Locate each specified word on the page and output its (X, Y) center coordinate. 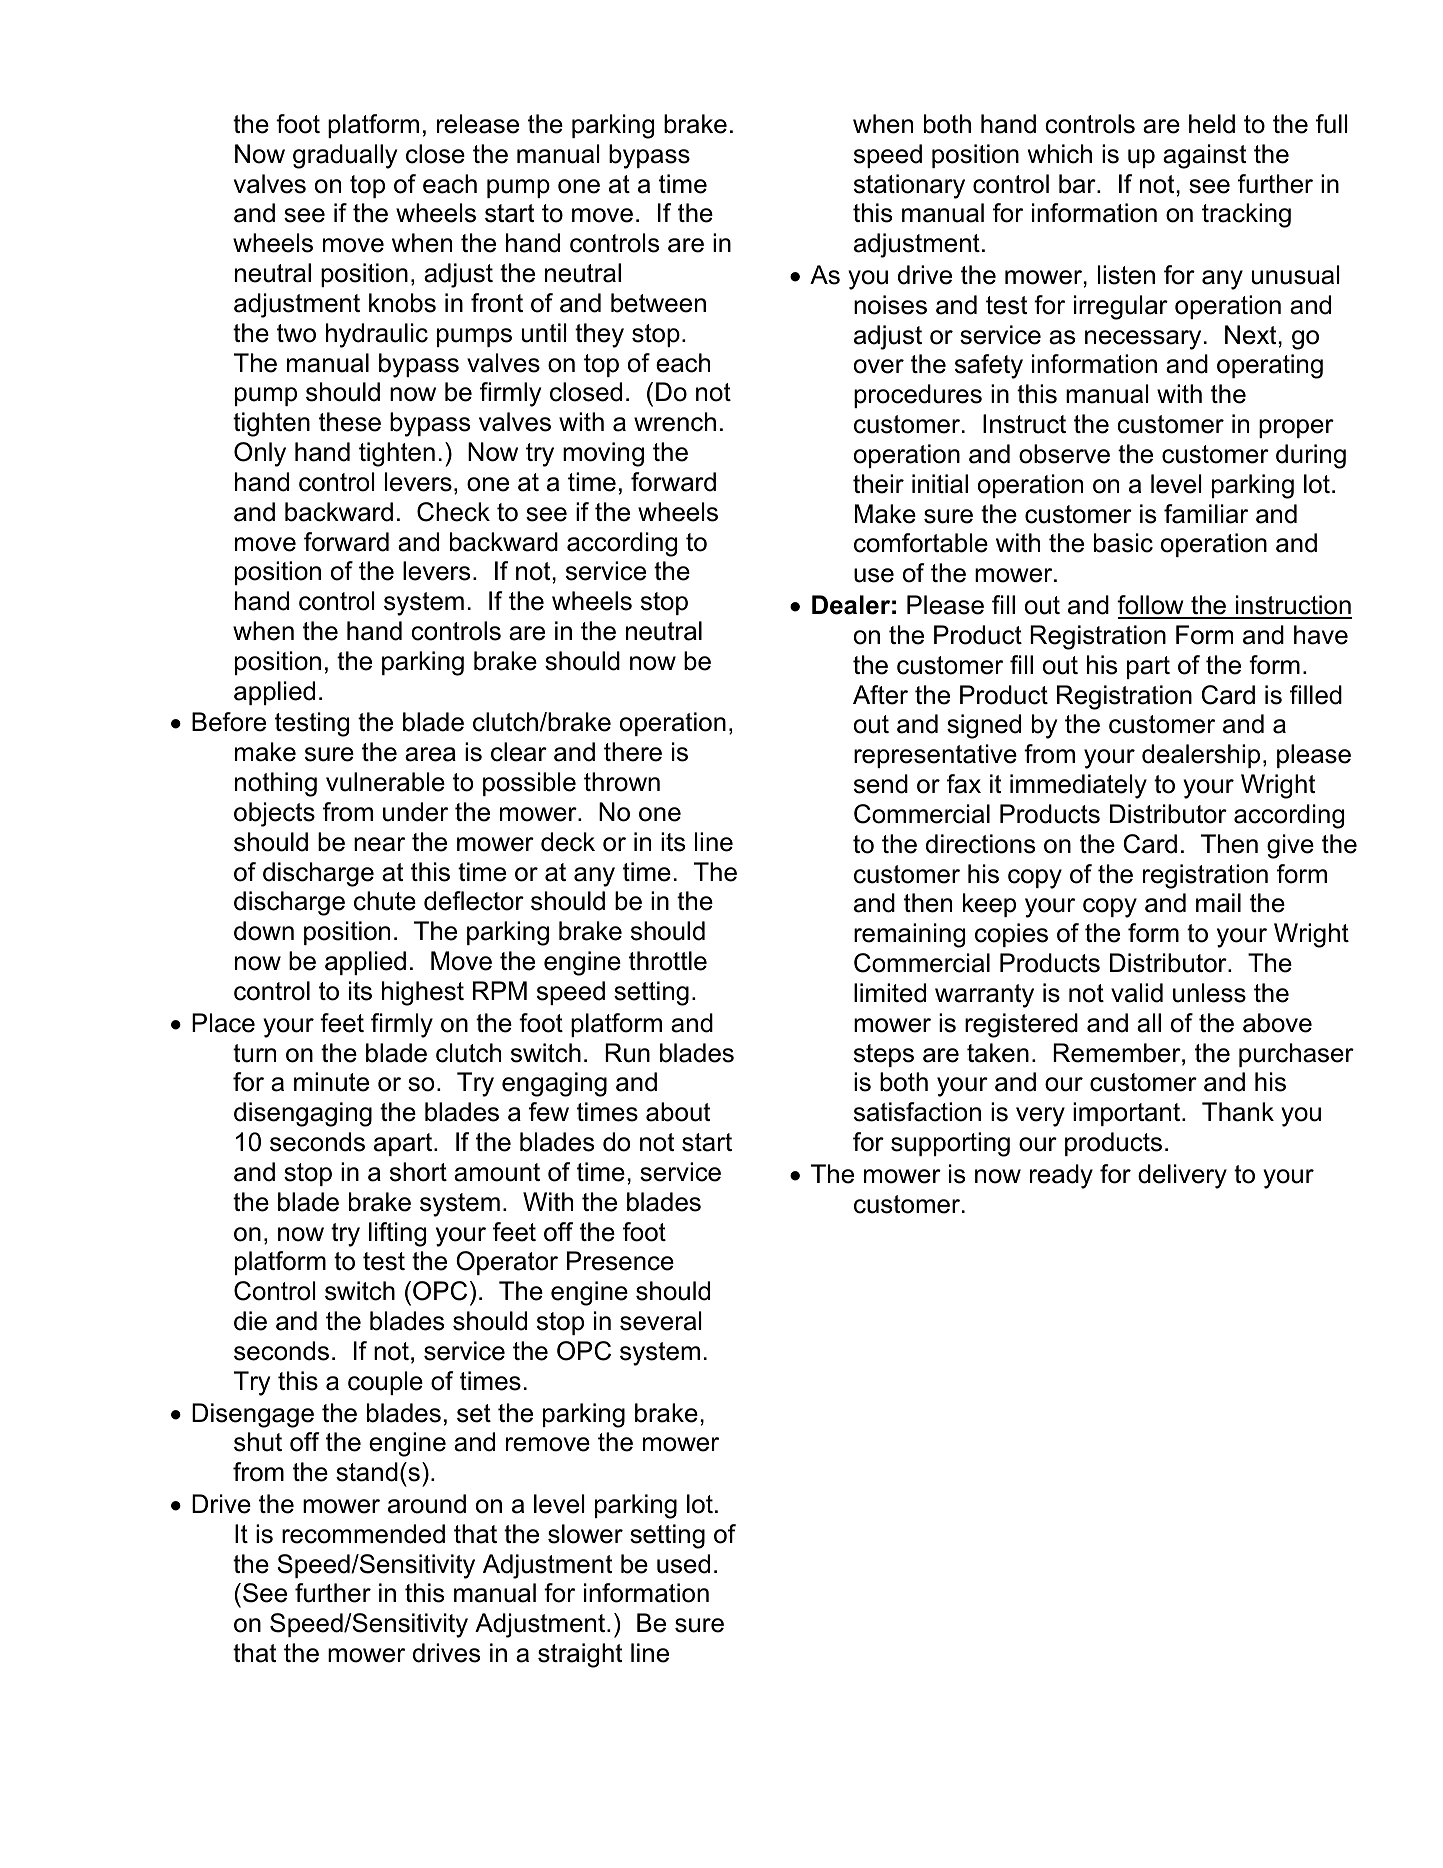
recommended (363, 1534)
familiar (1206, 514)
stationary (909, 186)
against (1204, 156)
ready (1061, 1176)
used (683, 1564)
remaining (909, 935)
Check (453, 512)
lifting (397, 1234)
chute (385, 901)
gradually (345, 156)
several (660, 1321)
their (878, 484)
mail (1218, 903)
